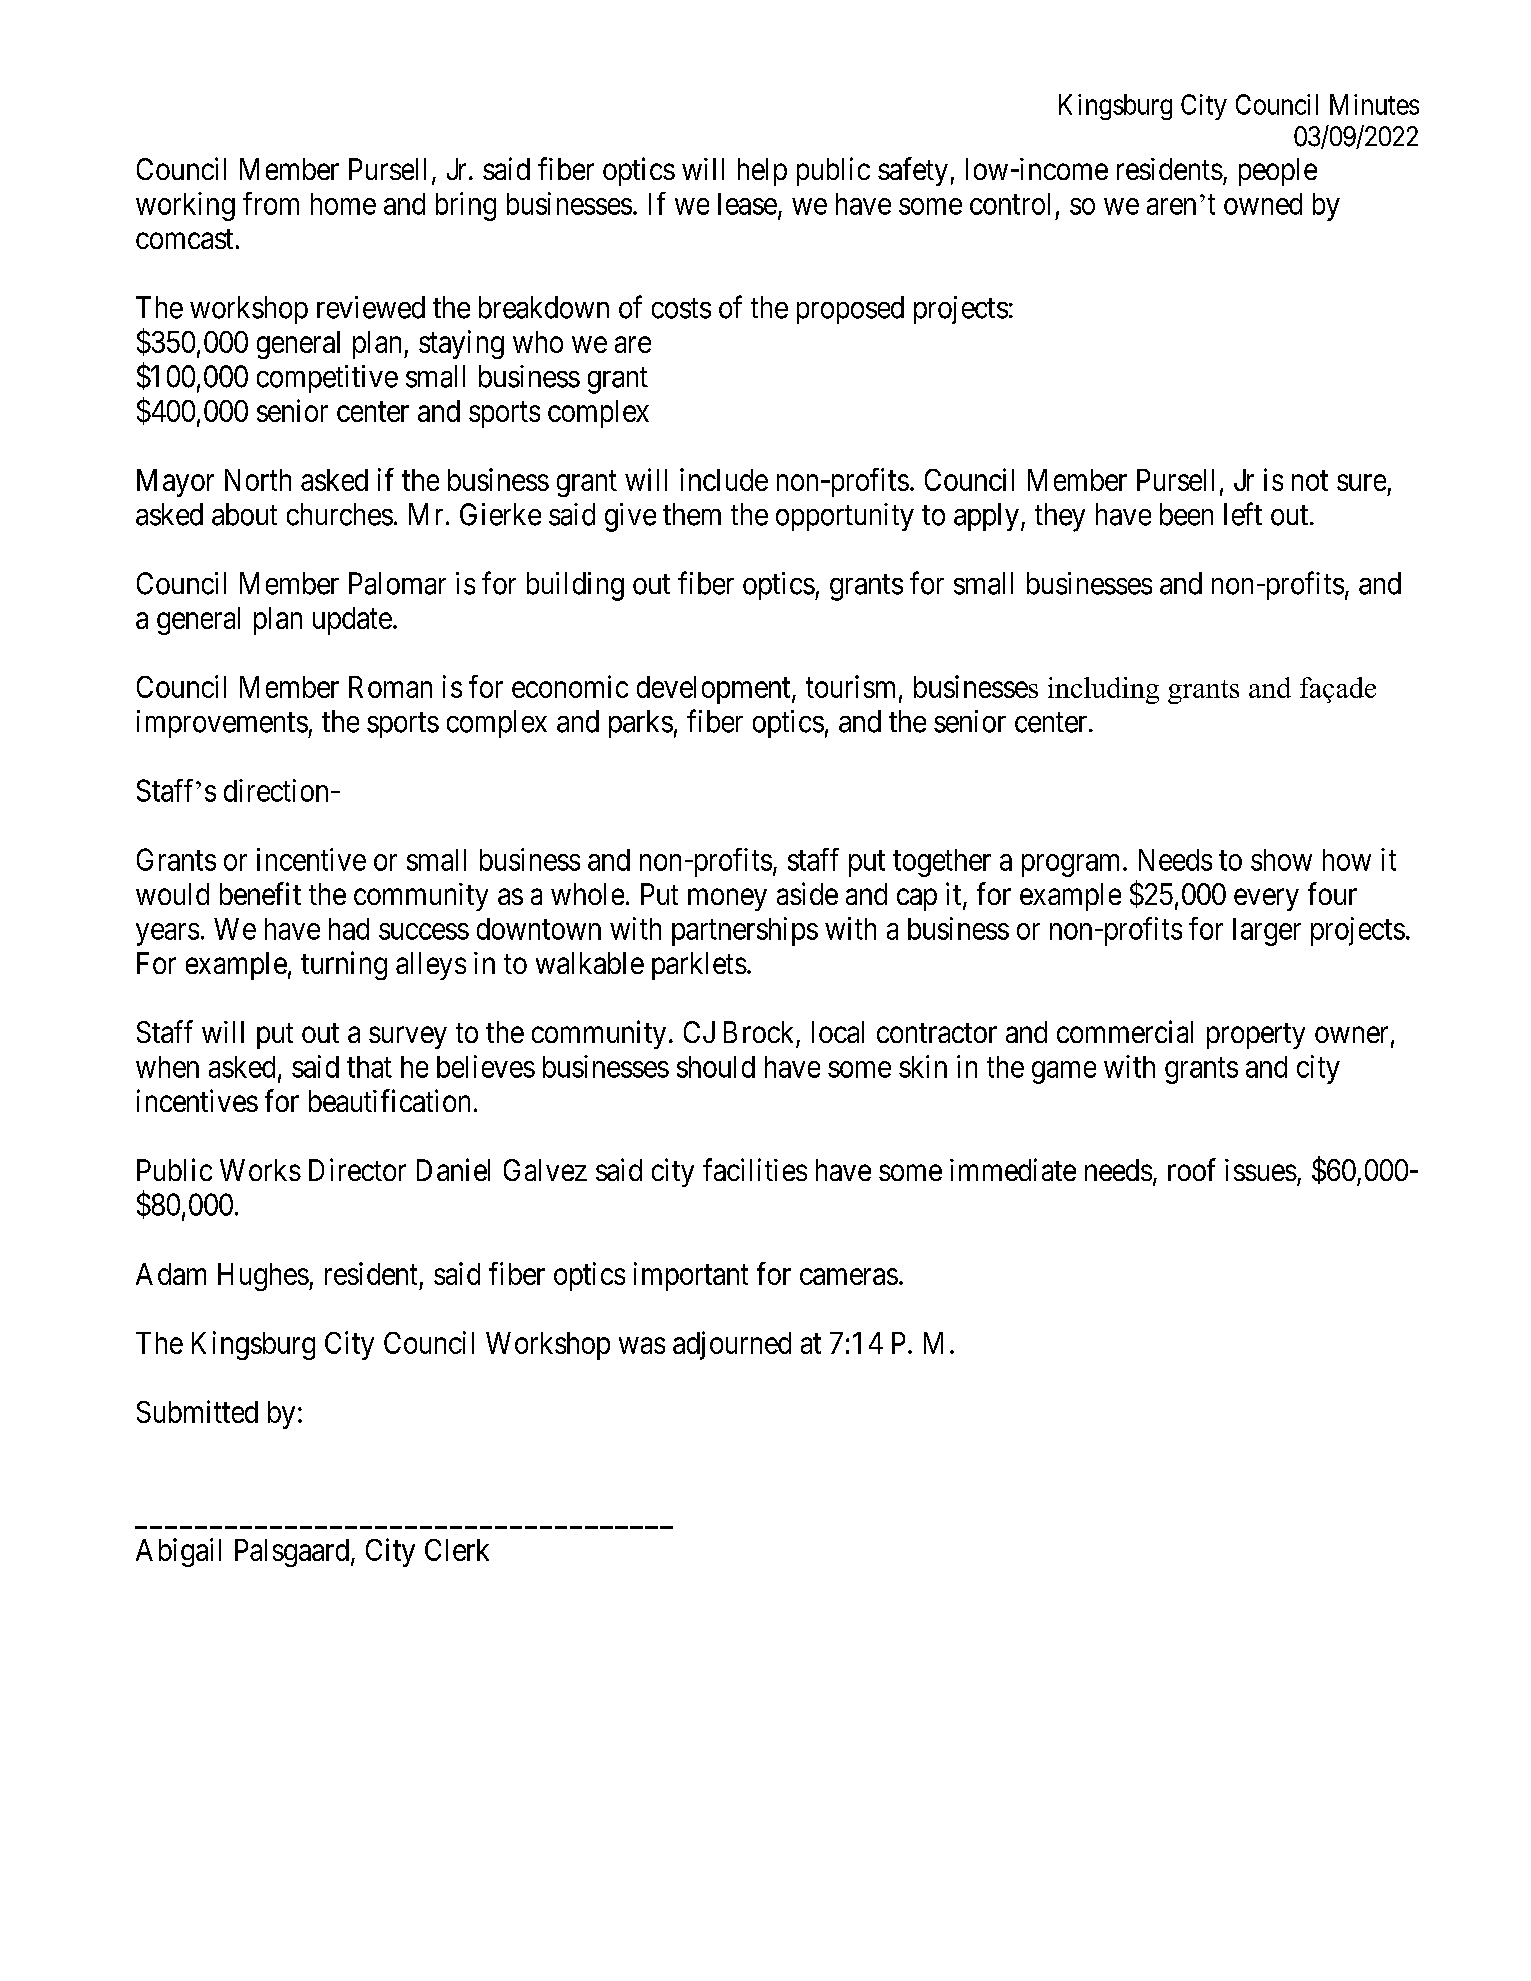 Image resolution: width=1531 pixels, height=1981 pixels. Describe the element at coordinates (1243, 514) in the screenshot. I see `left` at that location.
